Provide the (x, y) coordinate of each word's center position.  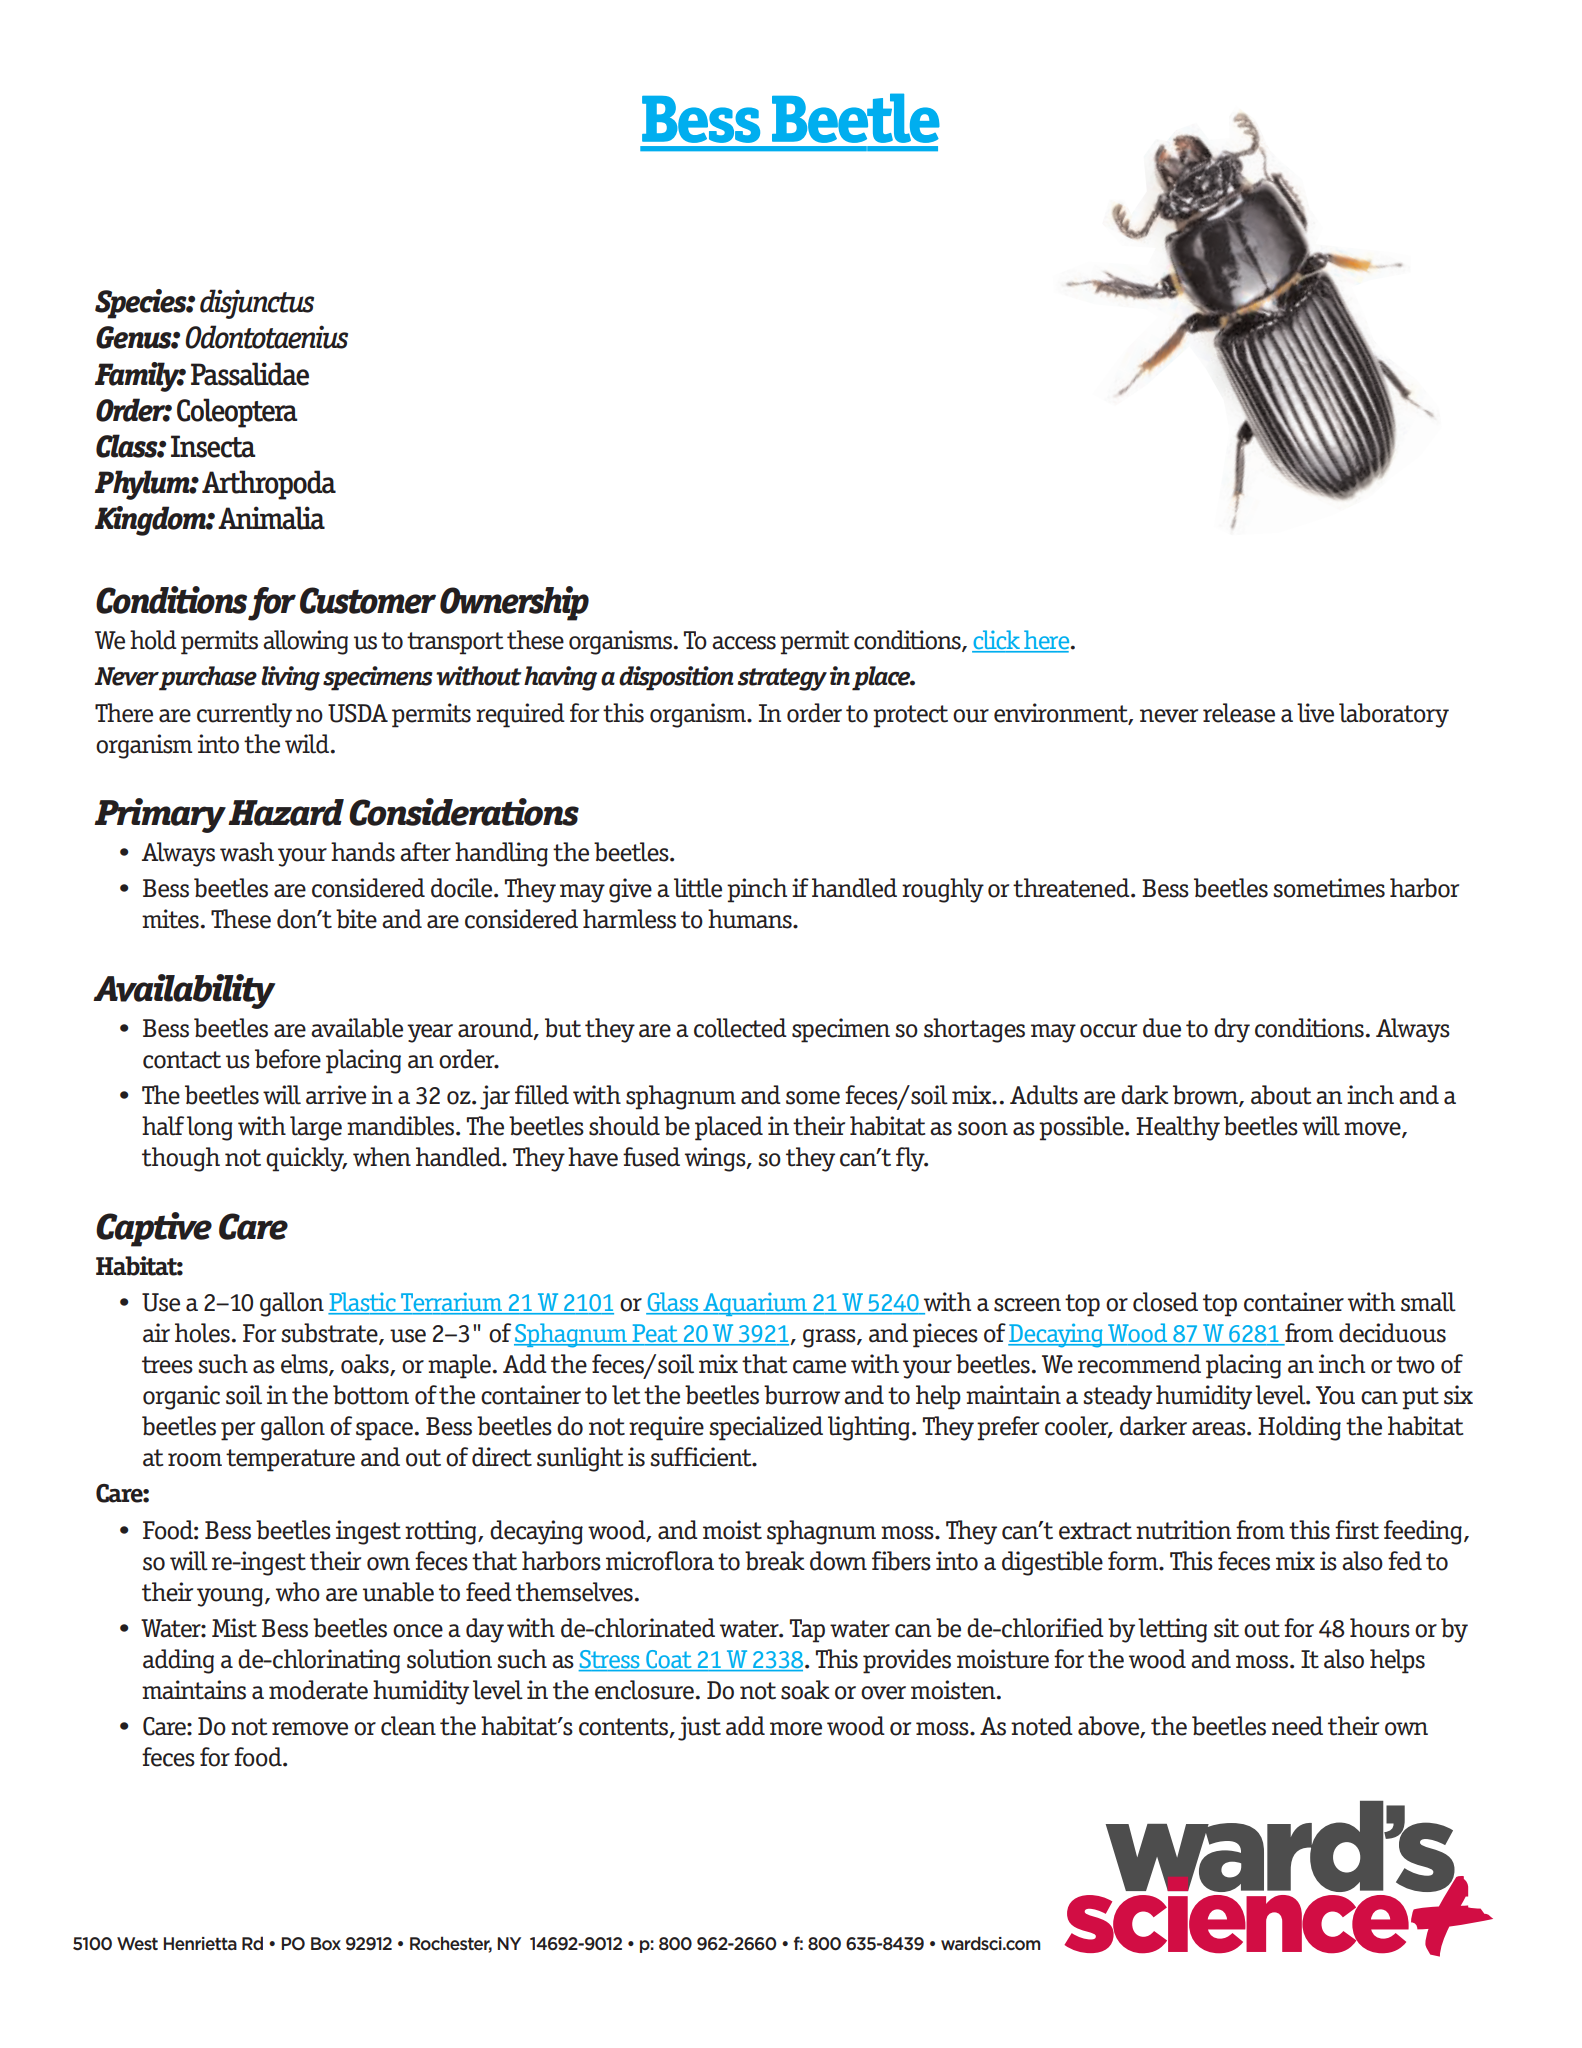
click (997, 641)
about (1281, 1095)
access (744, 643)
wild (308, 744)
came (819, 1367)
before (288, 1059)
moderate (318, 1690)
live (1315, 713)
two (1415, 1365)
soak (805, 1690)
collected (740, 1028)
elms (305, 1365)
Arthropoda (269, 485)
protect (910, 716)
